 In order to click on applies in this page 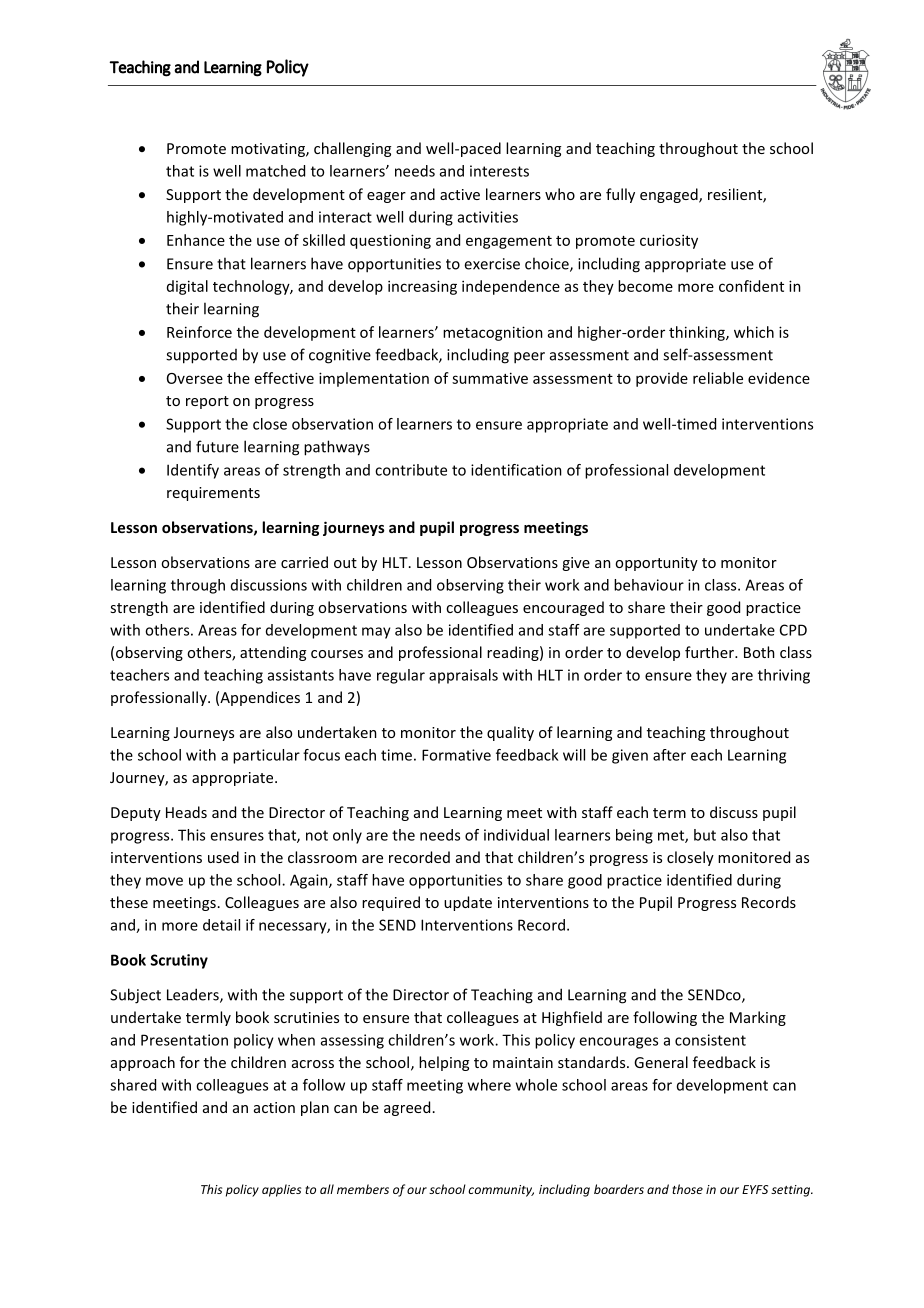, I will do `click(281, 1190)`.
